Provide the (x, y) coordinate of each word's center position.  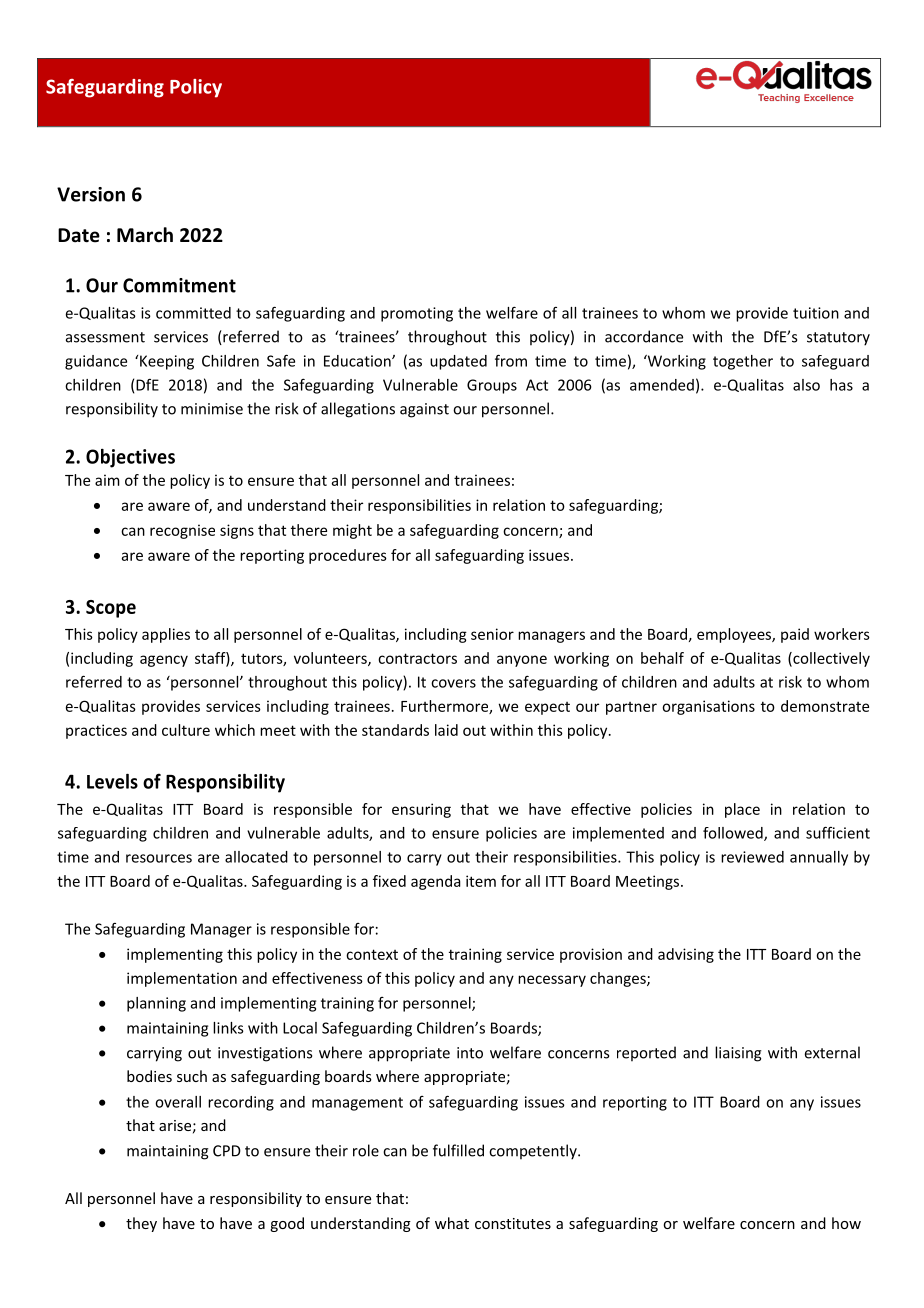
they (141, 1224)
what (452, 1223)
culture (186, 730)
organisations (708, 707)
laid (446, 730)
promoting (417, 314)
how (846, 1223)
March (145, 235)
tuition (816, 313)
